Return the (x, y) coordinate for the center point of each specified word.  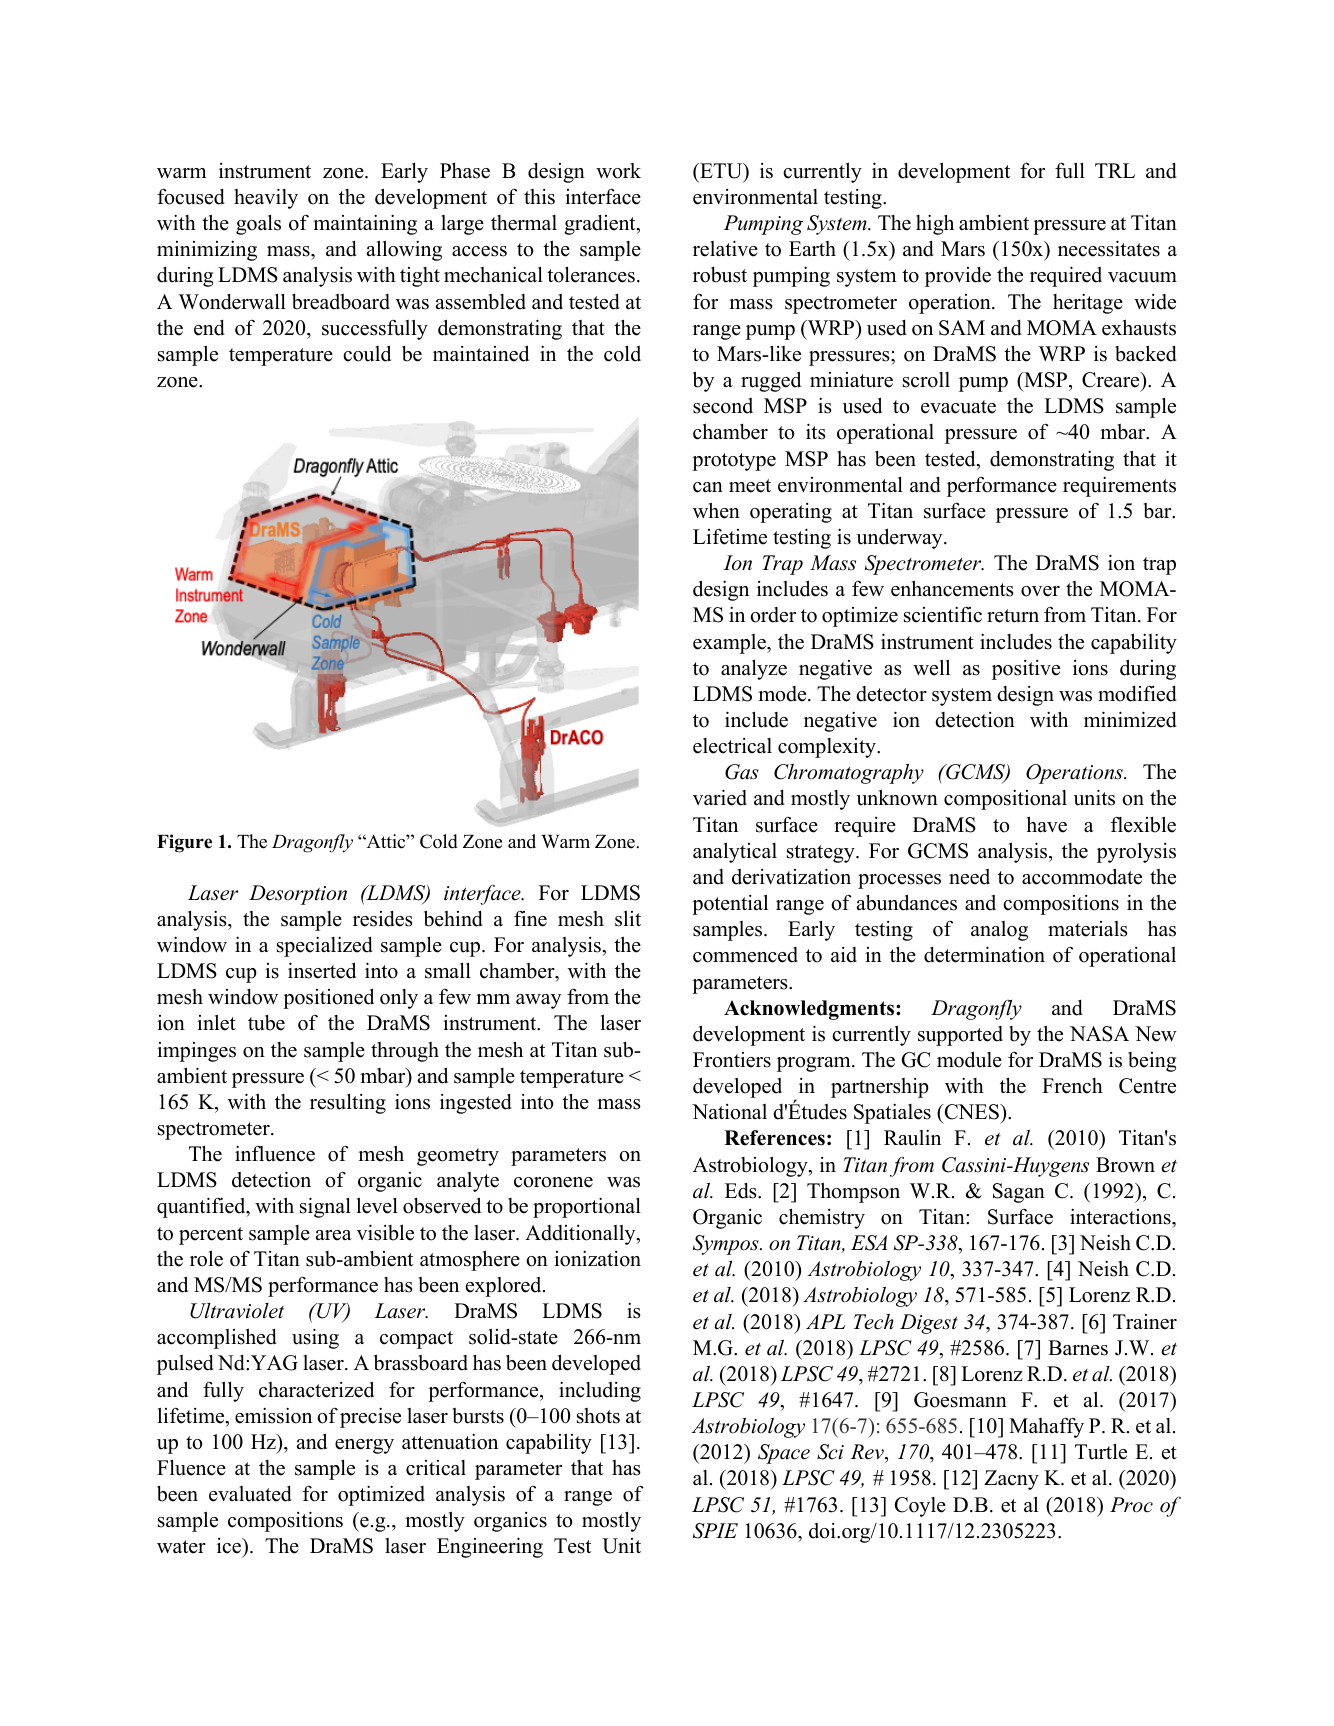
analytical (735, 852)
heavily (266, 198)
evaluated (250, 1494)
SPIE (715, 1531)
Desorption (298, 895)
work (618, 171)
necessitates (1109, 248)
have (1047, 824)
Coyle (920, 1507)
